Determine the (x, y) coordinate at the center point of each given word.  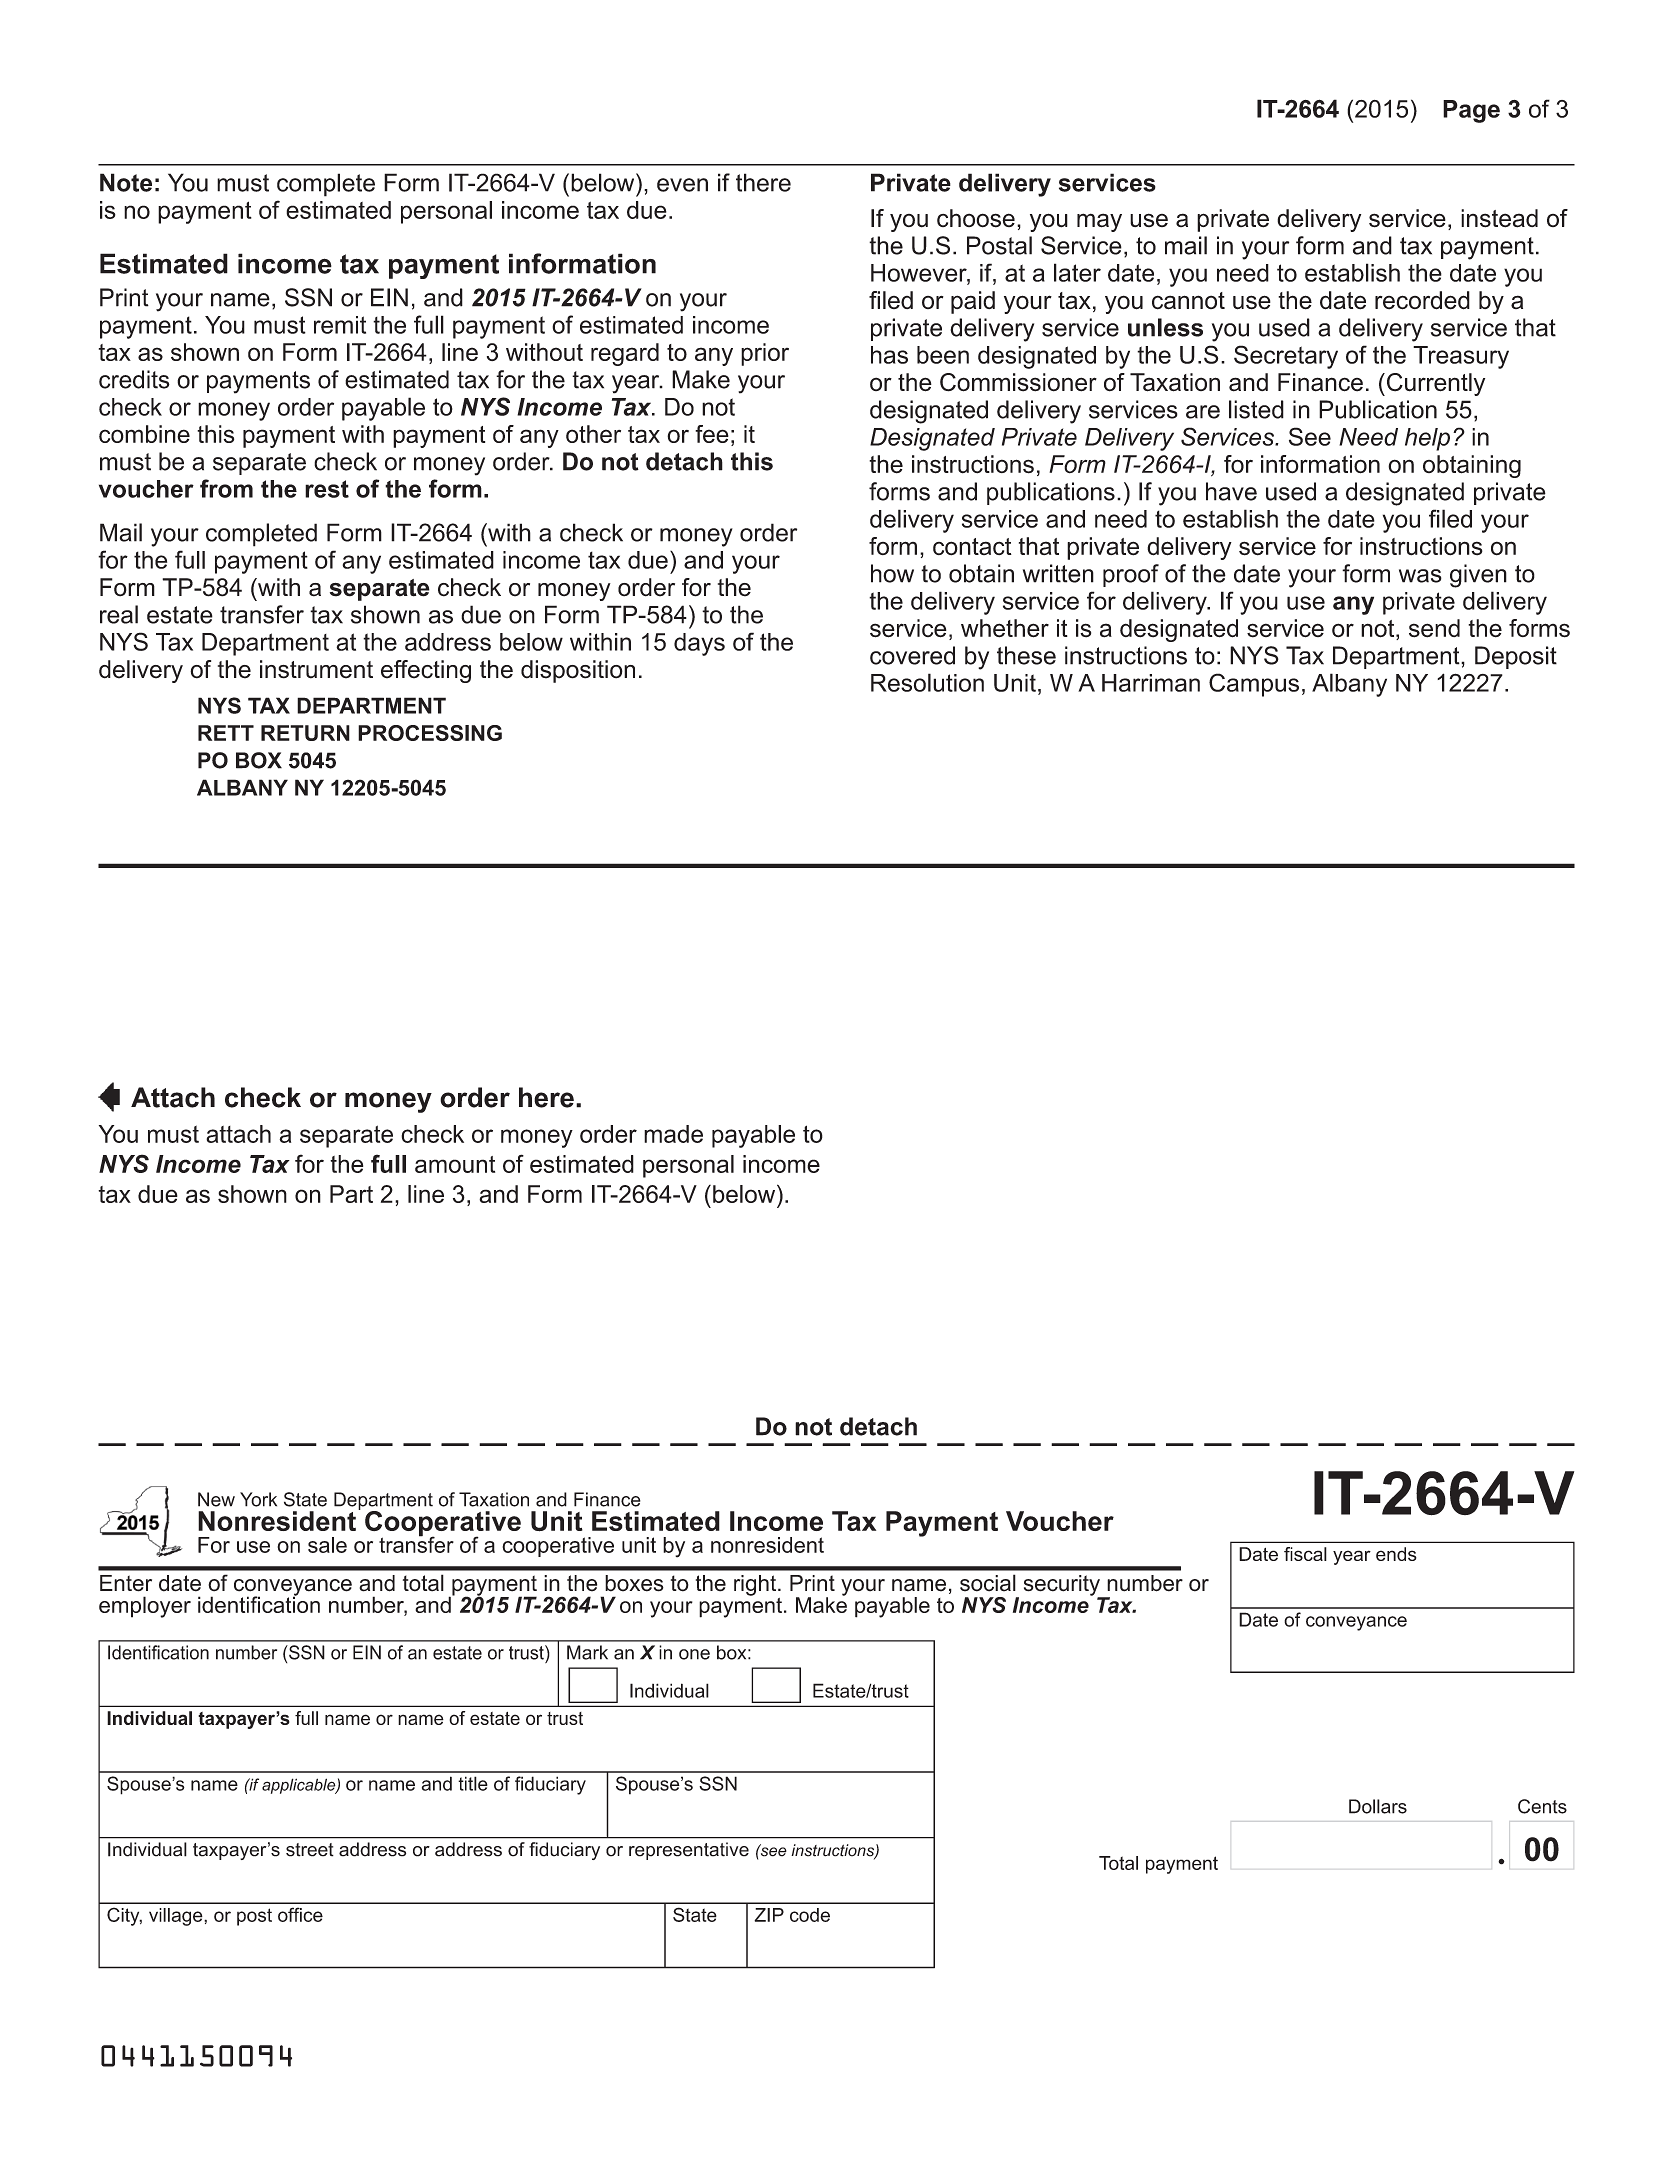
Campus (1254, 685)
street (310, 1850)
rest (327, 489)
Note (126, 182)
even (682, 185)
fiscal (1305, 1554)
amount (455, 1164)
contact (972, 547)
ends (1396, 1554)
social (988, 1583)
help (1427, 439)
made (673, 1134)
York (258, 1499)
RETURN (305, 733)
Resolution (927, 682)
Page (1471, 111)
